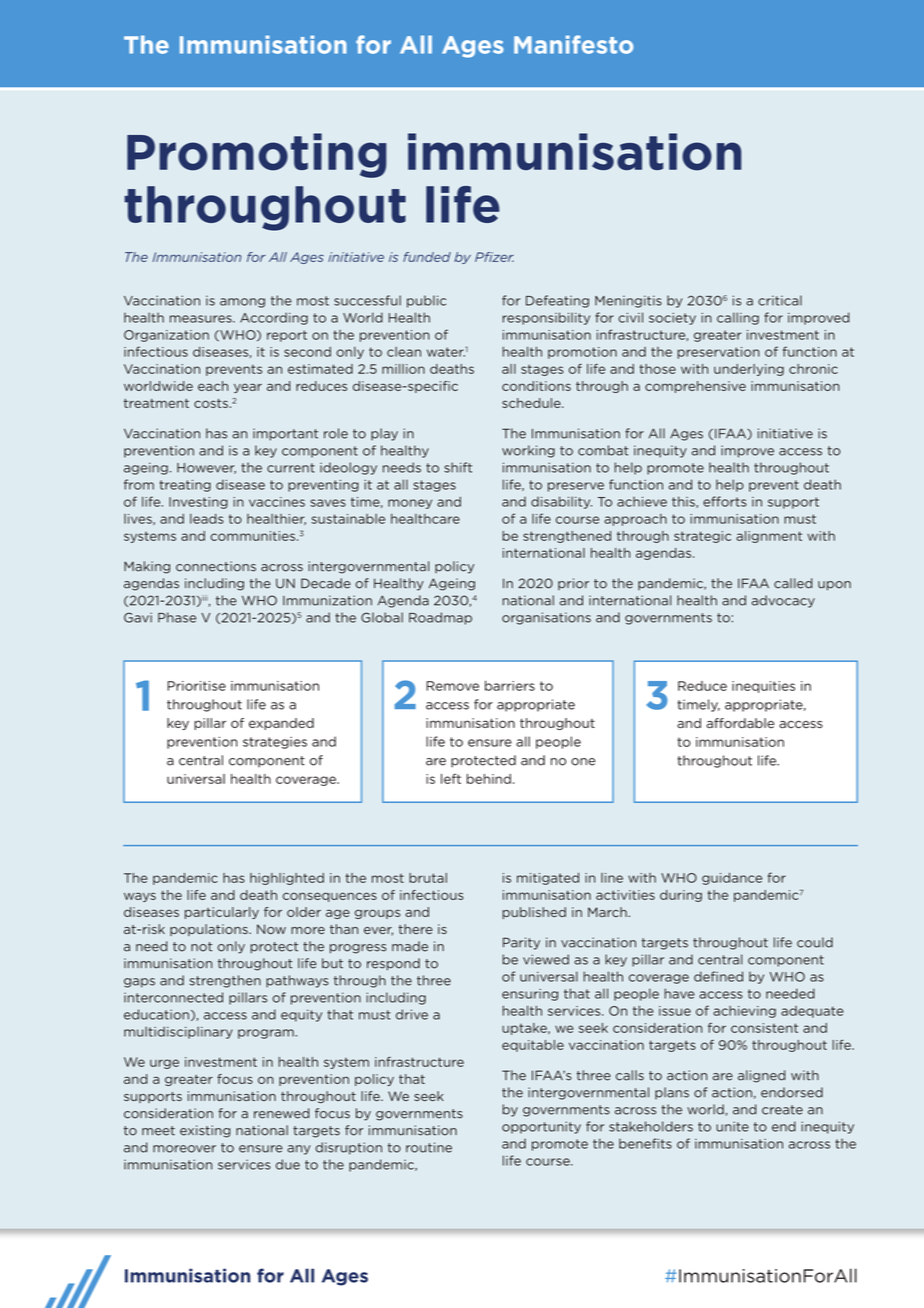  Describe the element at coordinates (573, 44) in the screenshot. I see `Manifesto` at that location.
